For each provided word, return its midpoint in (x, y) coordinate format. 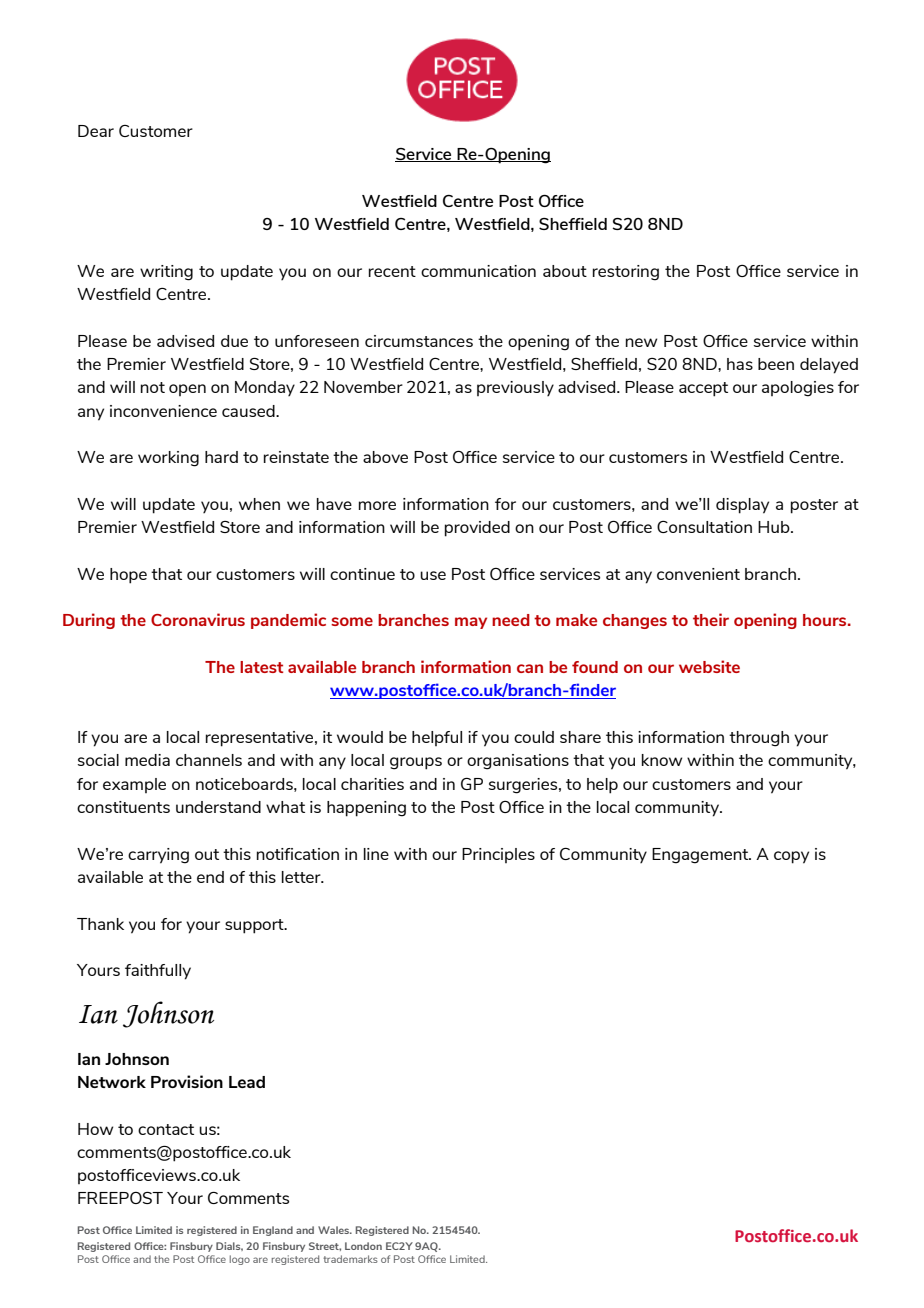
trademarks (350, 1259)
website (709, 666)
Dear (96, 131)
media (147, 760)
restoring (626, 273)
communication (478, 271)
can (530, 668)
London (363, 1246)
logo (240, 1260)
